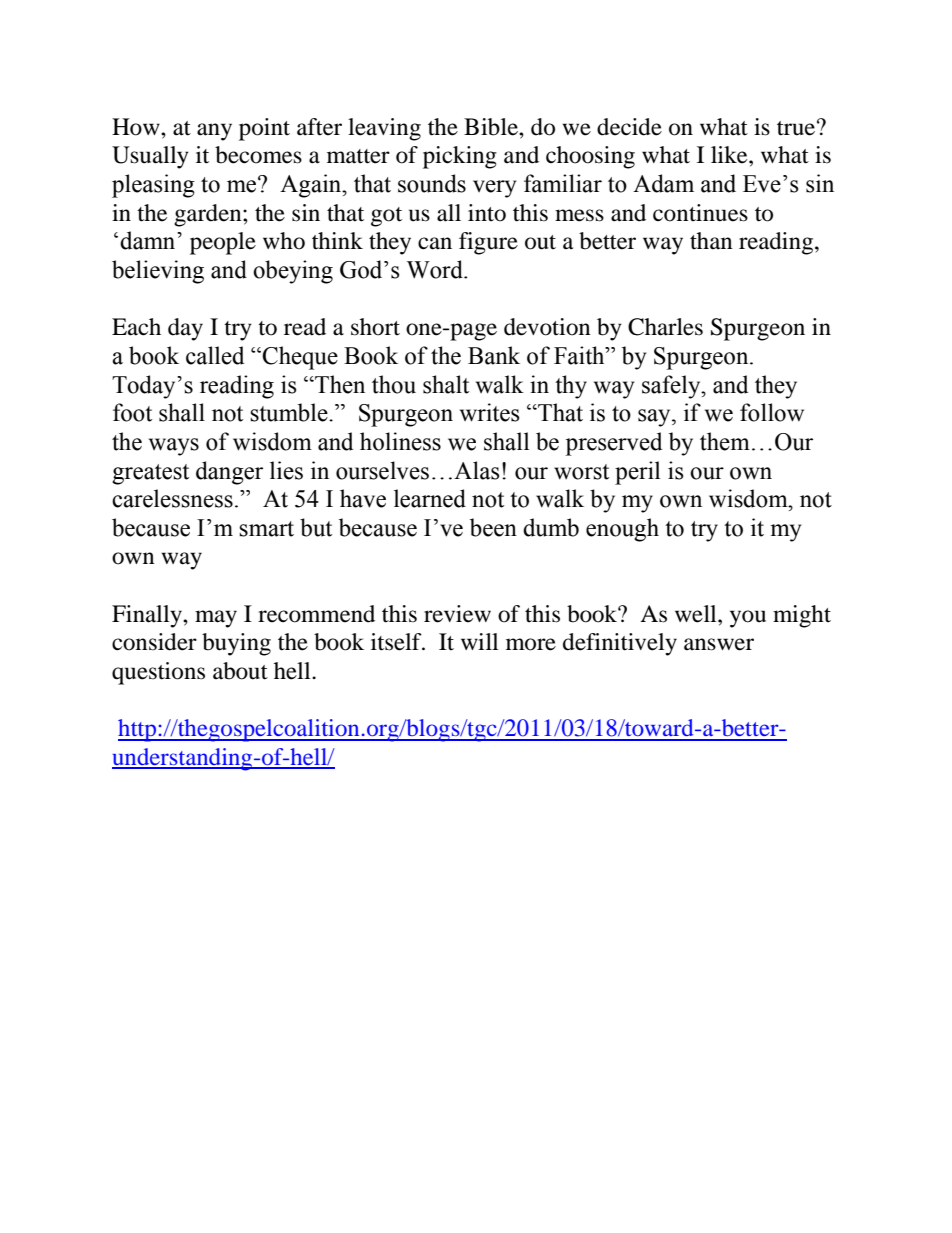 This screenshot has width=952, height=1233. What do you see at coordinates (236, 644) in the screenshot?
I see `buying` at bounding box center [236, 644].
